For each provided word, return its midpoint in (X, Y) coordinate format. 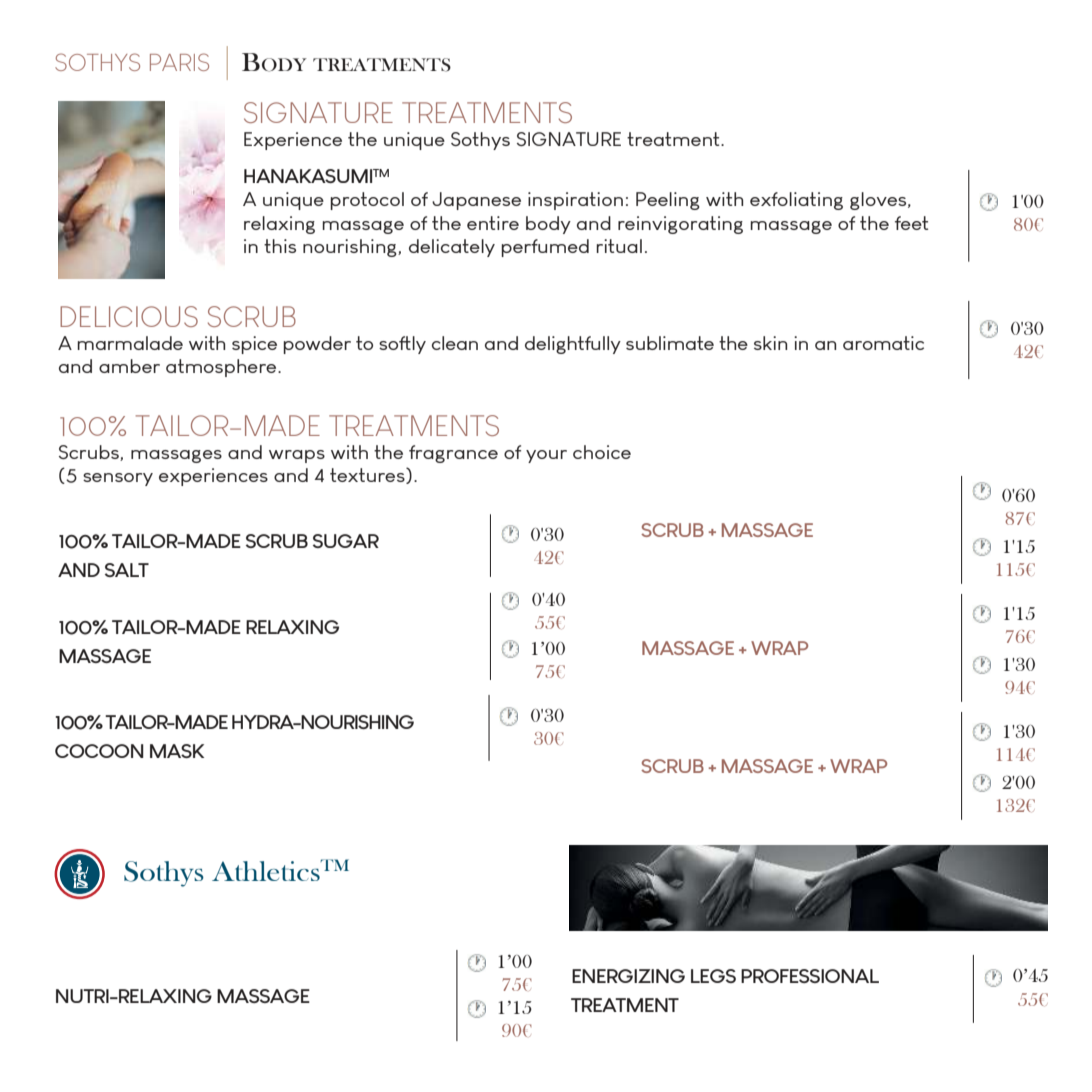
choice (602, 452)
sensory (118, 479)
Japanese (476, 201)
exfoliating (796, 201)
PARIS (179, 62)
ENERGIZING (628, 976)
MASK (177, 751)
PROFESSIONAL (810, 976)
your (546, 456)
